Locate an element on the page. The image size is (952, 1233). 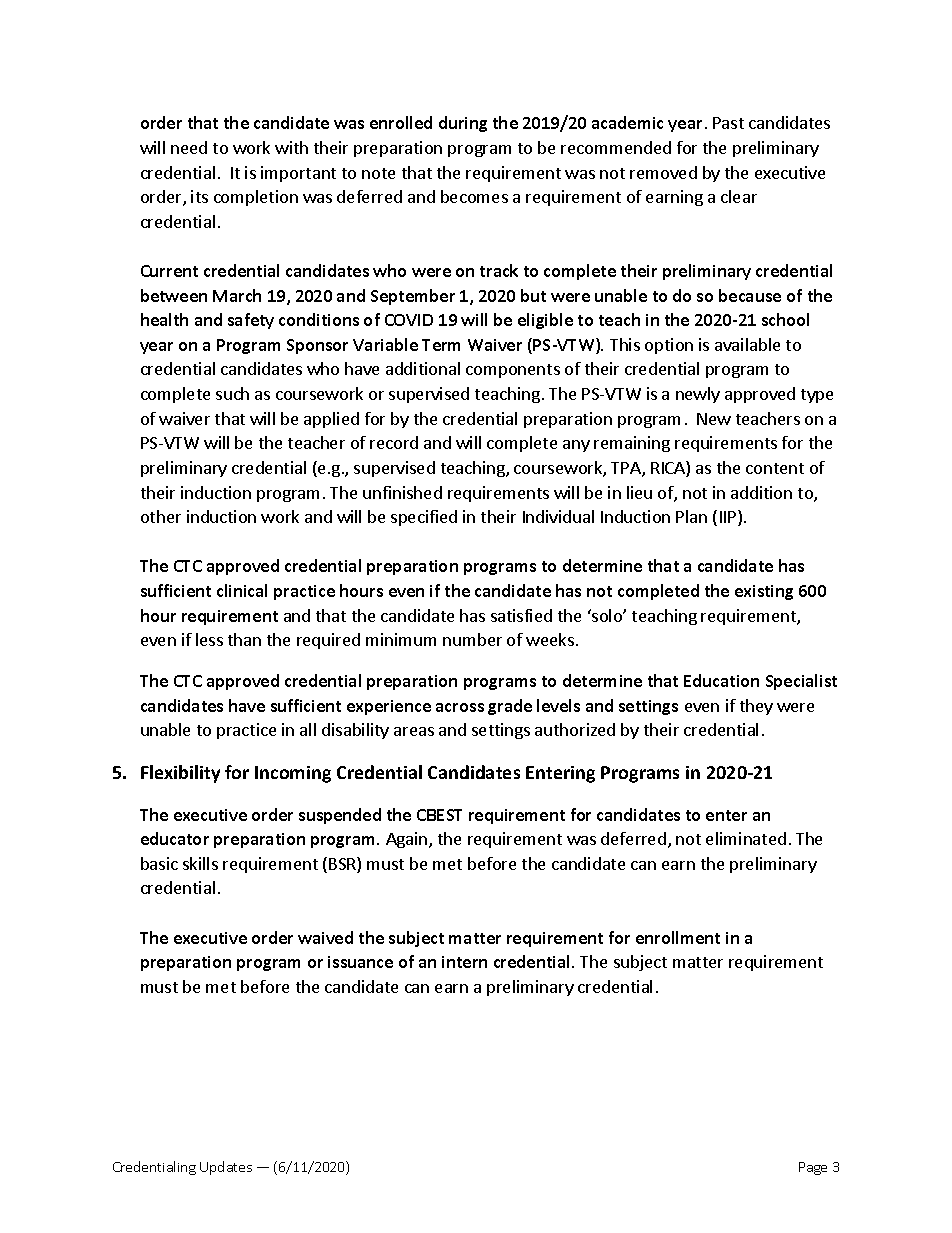
during is located at coordinates (463, 124).
